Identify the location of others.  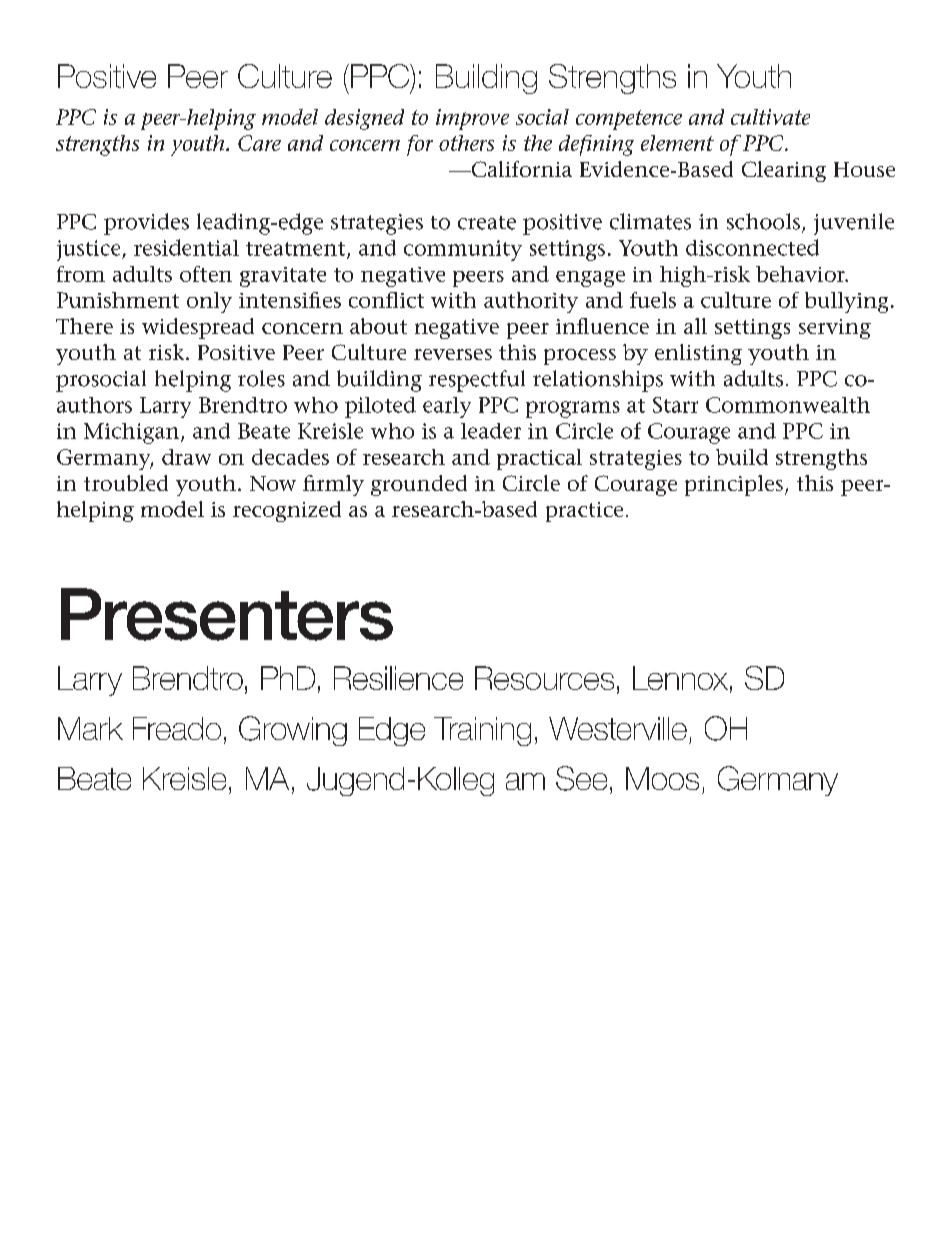
(466, 143).
